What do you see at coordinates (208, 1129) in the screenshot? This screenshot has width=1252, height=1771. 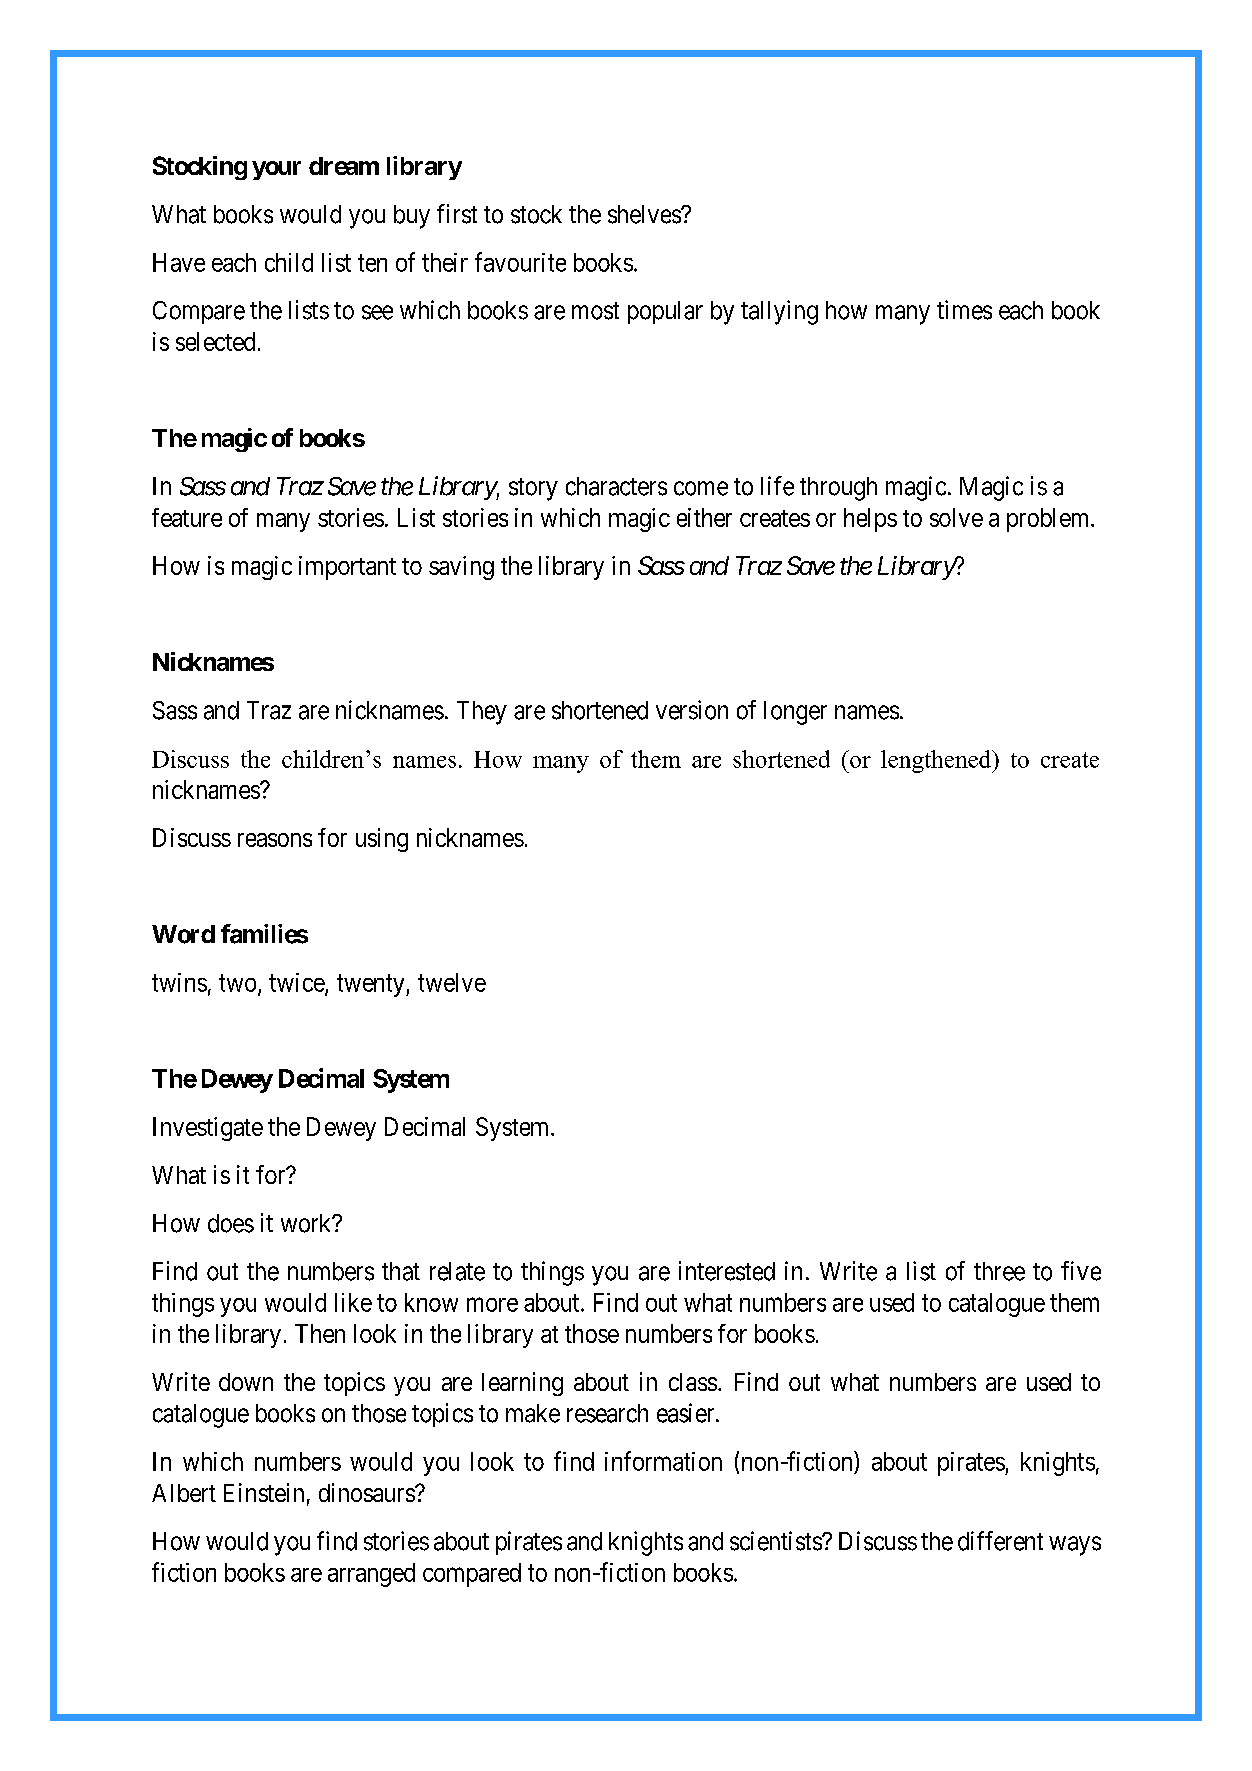 I see `Investigate` at bounding box center [208, 1129].
